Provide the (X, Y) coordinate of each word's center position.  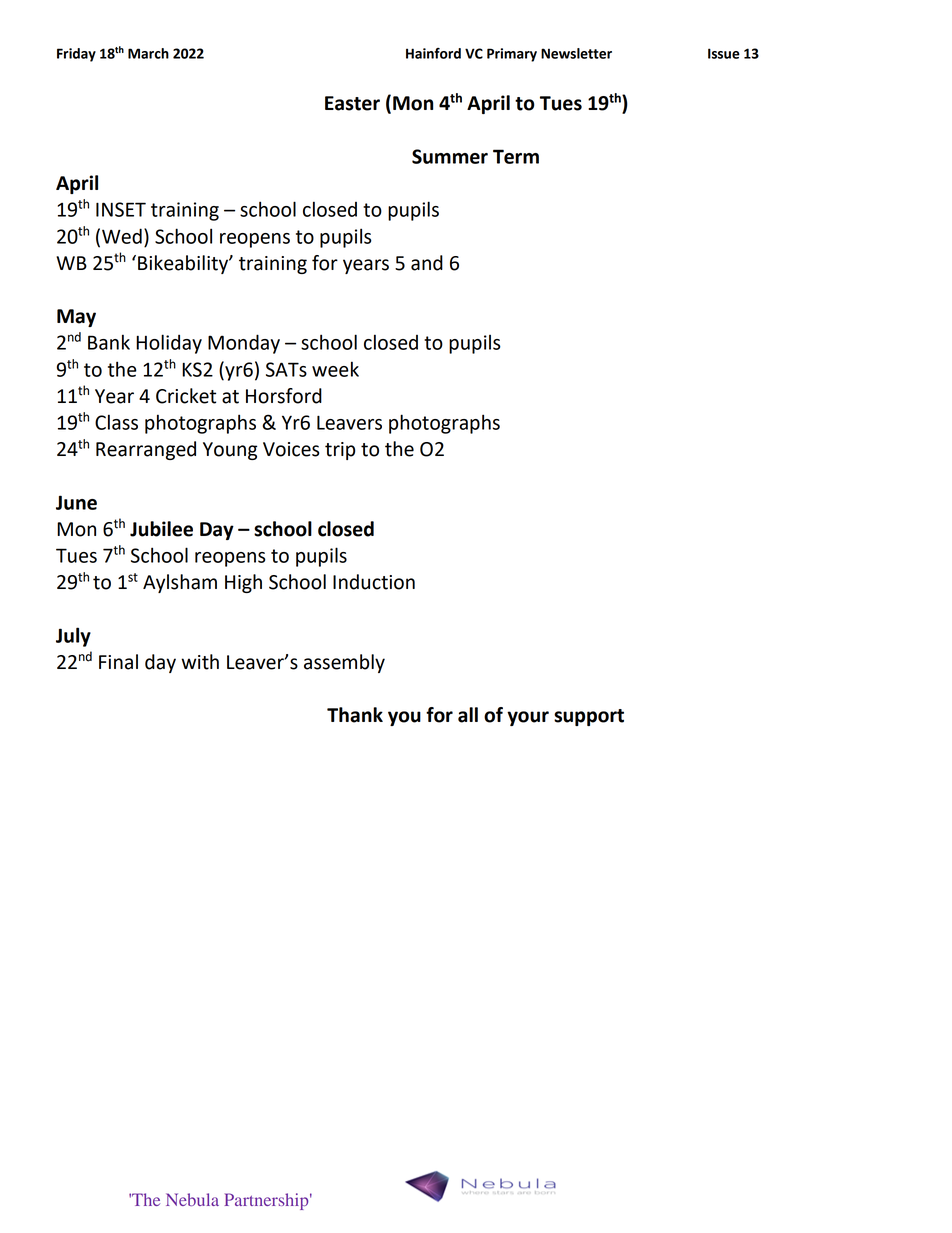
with (200, 662)
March (148, 53)
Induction (374, 582)
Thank (355, 715)
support (589, 717)
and (427, 263)
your (528, 718)
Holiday (169, 344)
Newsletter (576, 53)
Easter (352, 103)
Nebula (192, 1199)
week (335, 369)
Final (118, 662)
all (468, 715)
